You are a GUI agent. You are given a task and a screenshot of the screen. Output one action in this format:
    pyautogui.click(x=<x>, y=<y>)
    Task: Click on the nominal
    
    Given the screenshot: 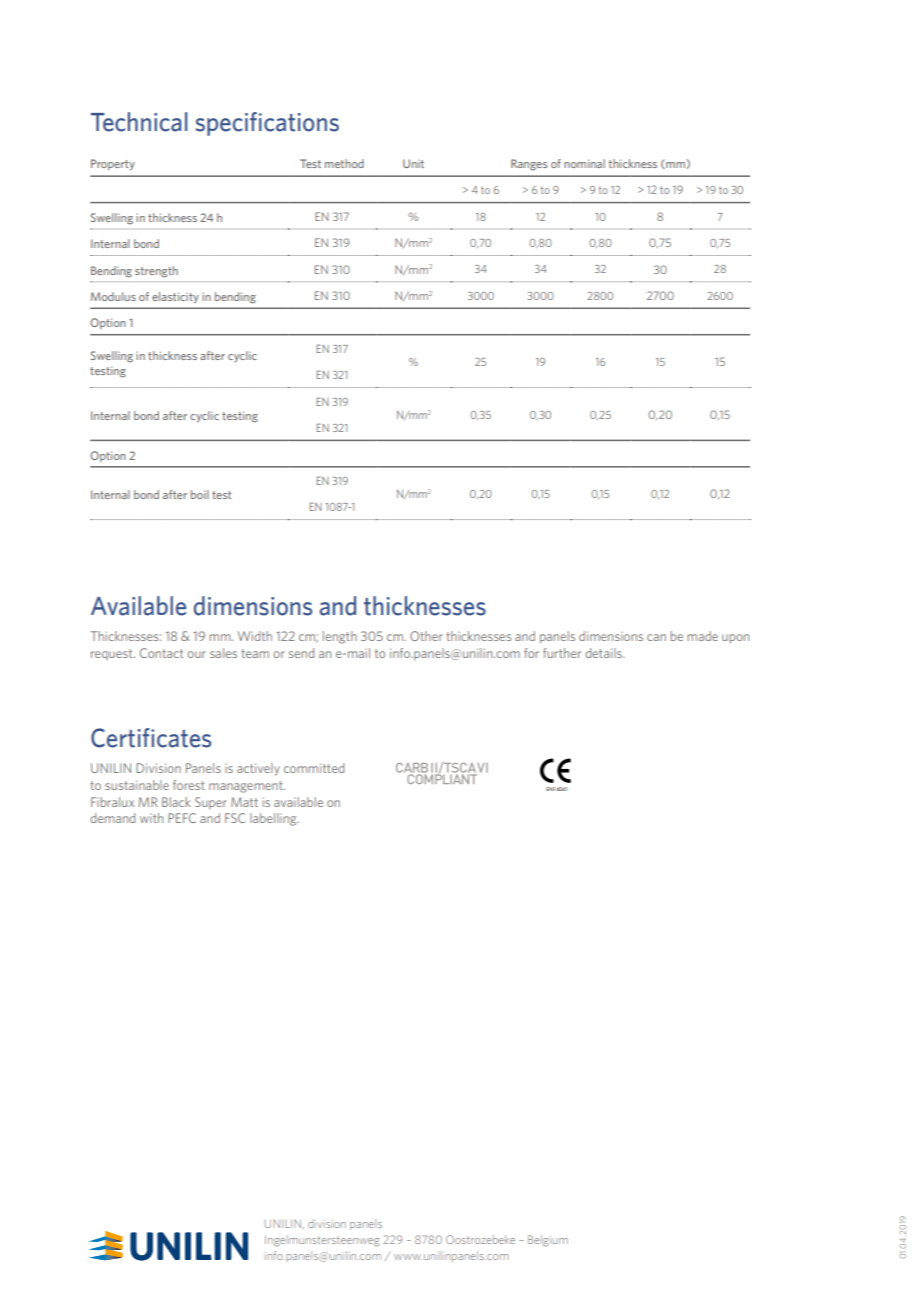 What is the action you would take?
    pyautogui.click(x=584, y=163)
